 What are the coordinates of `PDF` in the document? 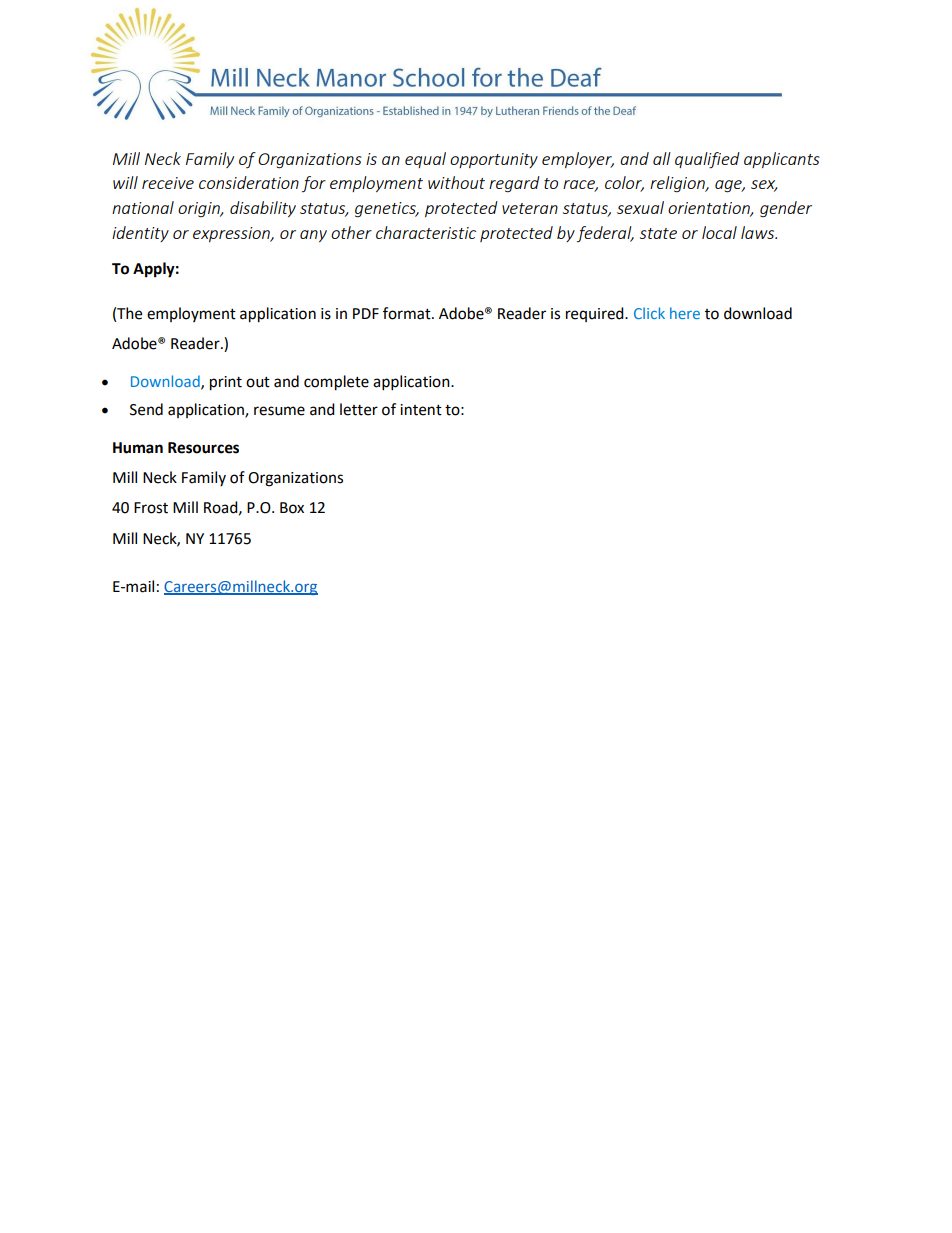 It's located at (366, 313).
